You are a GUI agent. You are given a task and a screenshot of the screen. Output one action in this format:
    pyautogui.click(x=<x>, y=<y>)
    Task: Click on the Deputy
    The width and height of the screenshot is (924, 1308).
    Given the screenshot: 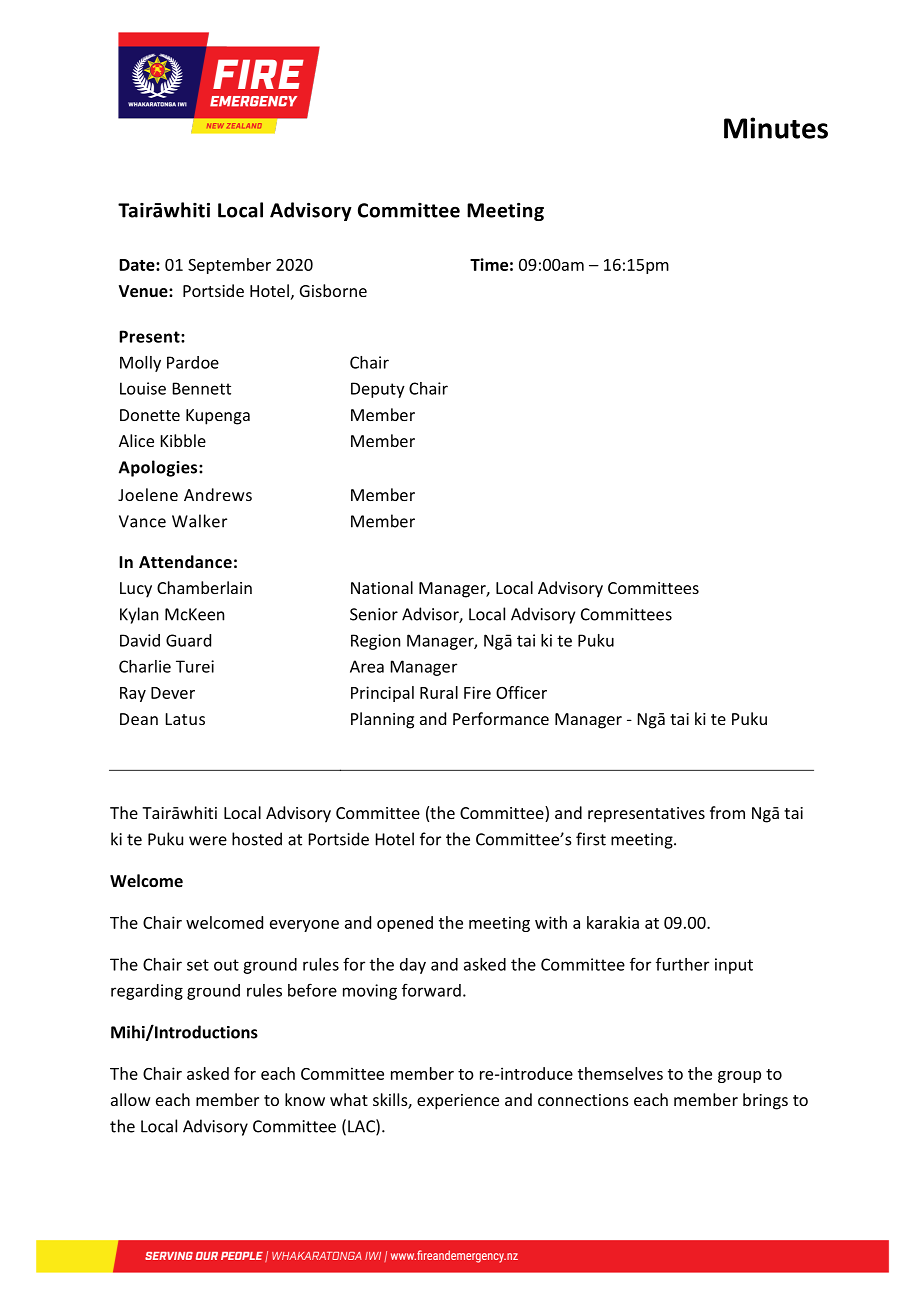 What is the action you would take?
    pyautogui.click(x=378, y=390)
